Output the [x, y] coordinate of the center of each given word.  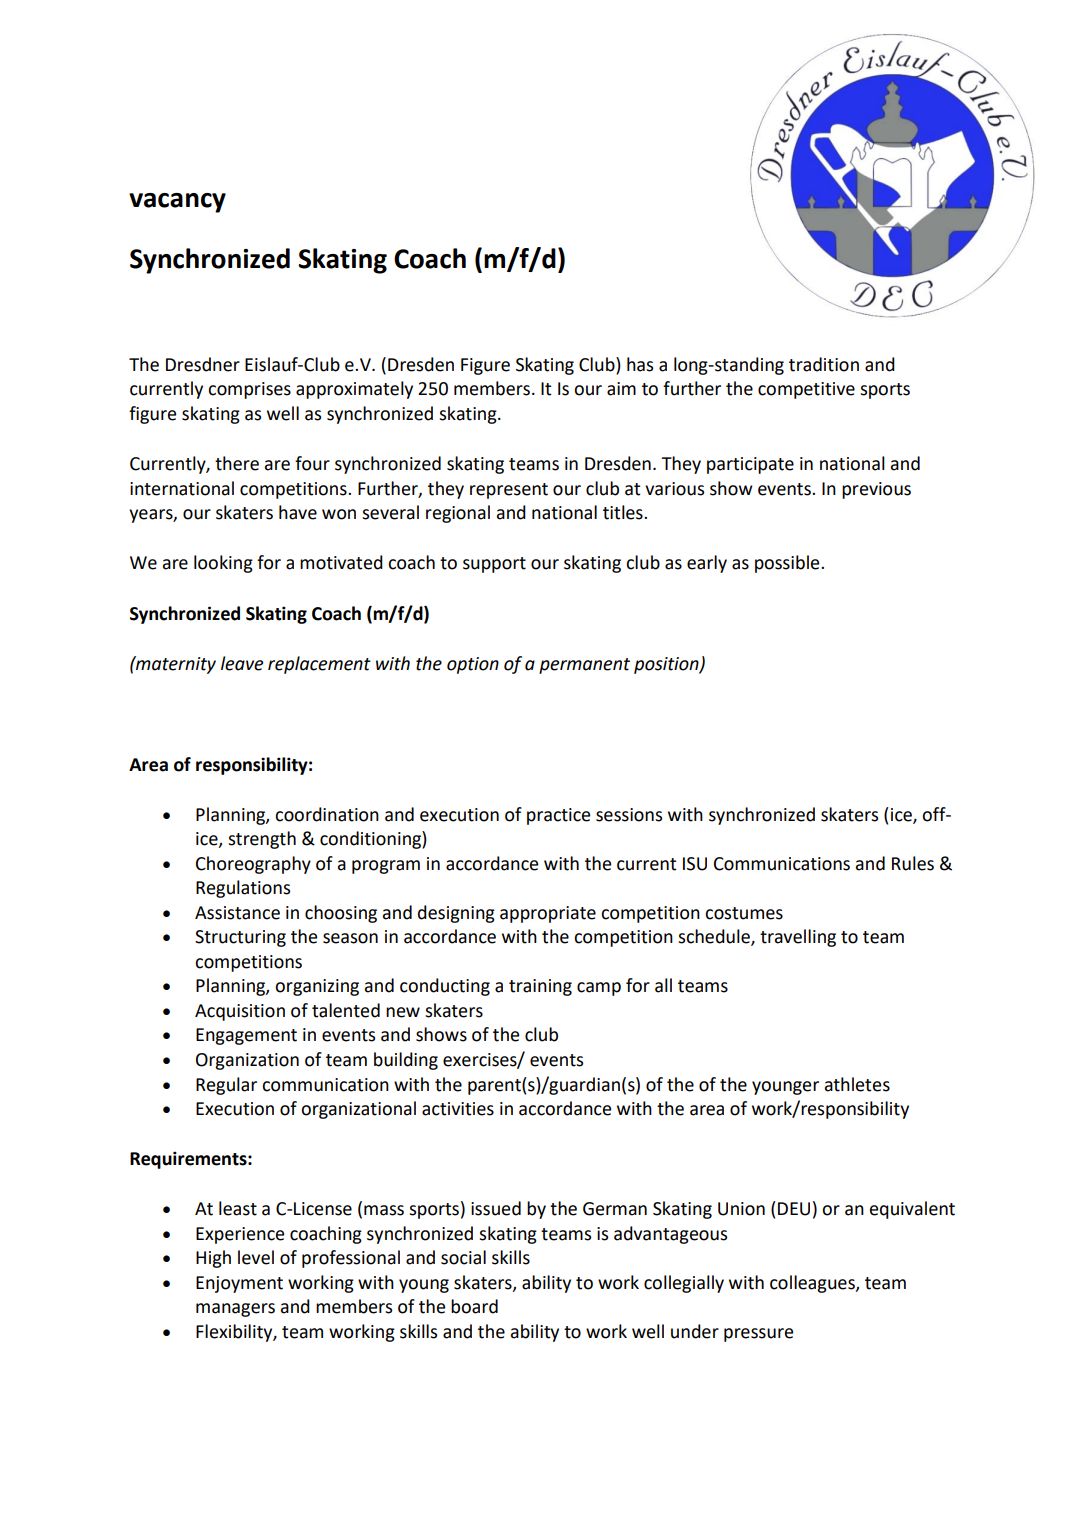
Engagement [246, 1036]
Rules [913, 863]
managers [235, 1310]
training [540, 987]
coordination [327, 814]
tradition [824, 364]
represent [509, 491]
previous [876, 490]
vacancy [177, 203]
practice [558, 816]
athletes [857, 1084]
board [474, 1306]
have [298, 512]
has [640, 364]
